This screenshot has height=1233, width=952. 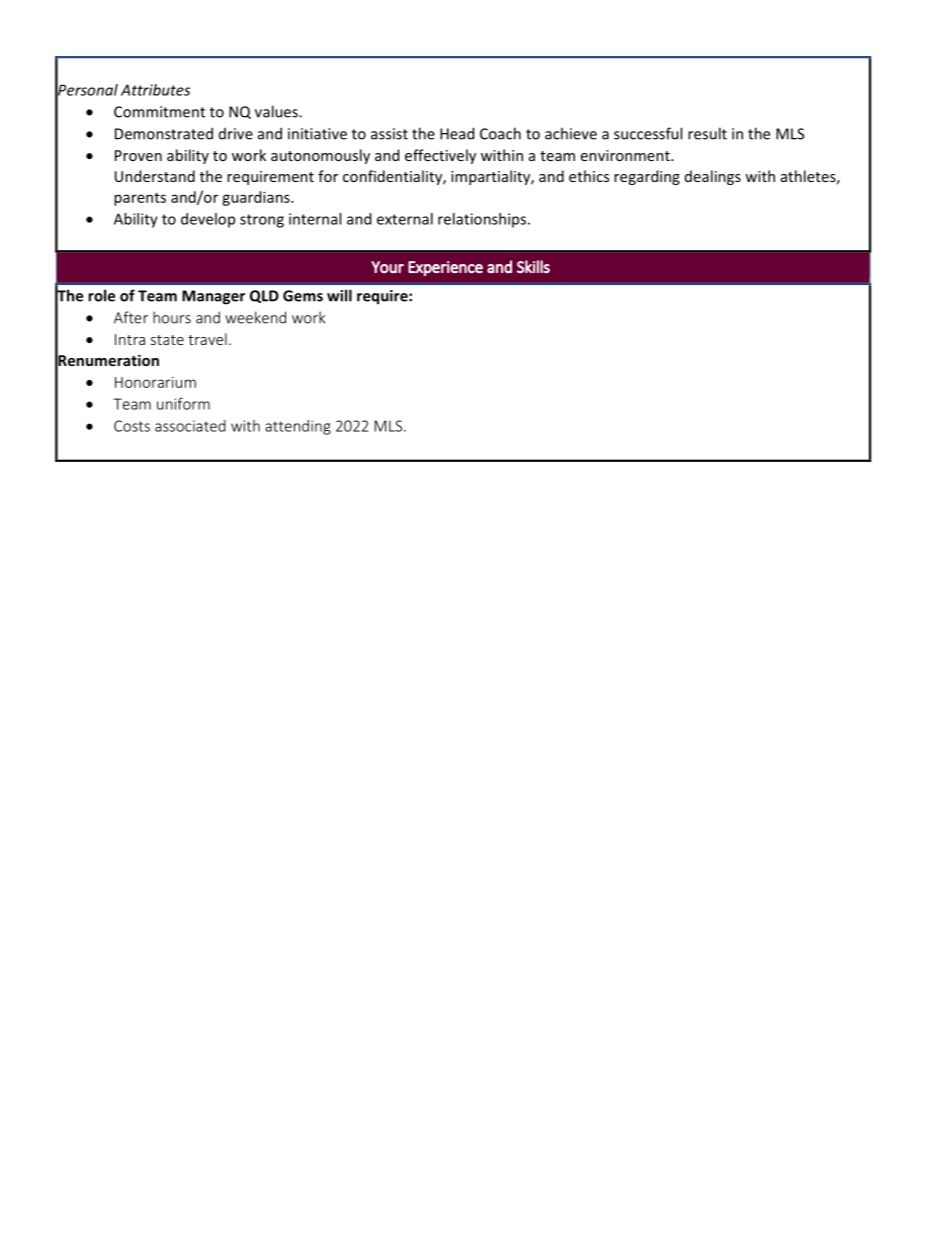 What do you see at coordinates (190, 426) in the screenshot?
I see `associated` at bounding box center [190, 426].
